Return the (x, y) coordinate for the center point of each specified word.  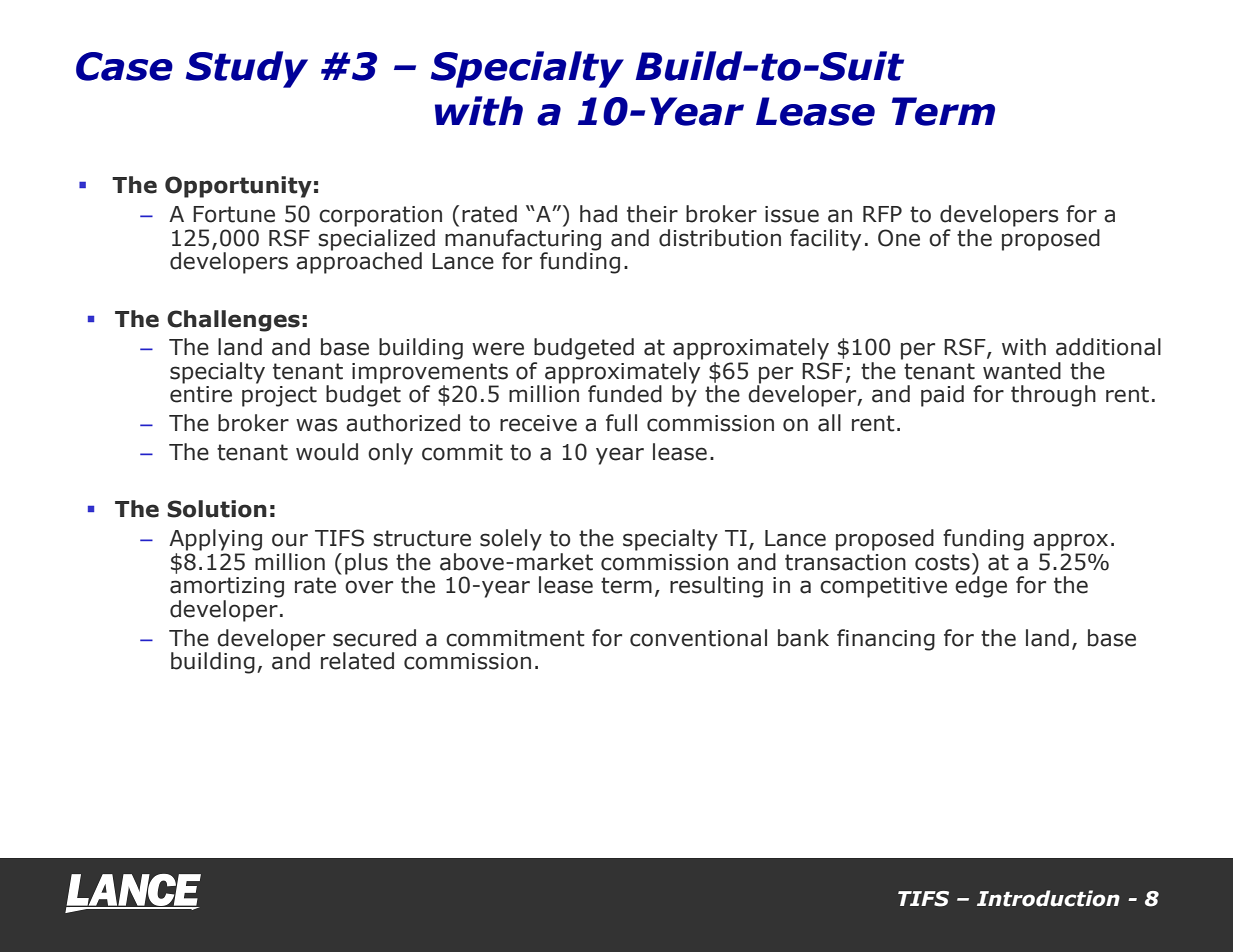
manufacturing (523, 239)
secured (374, 638)
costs (942, 562)
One (899, 238)
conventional (698, 638)
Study (247, 69)
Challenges (233, 321)
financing (886, 640)
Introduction (1048, 898)
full (621, 423)
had (598, 214)
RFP (882, 214)
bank (803, 638)
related (357, 661)
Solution (217, 509)
